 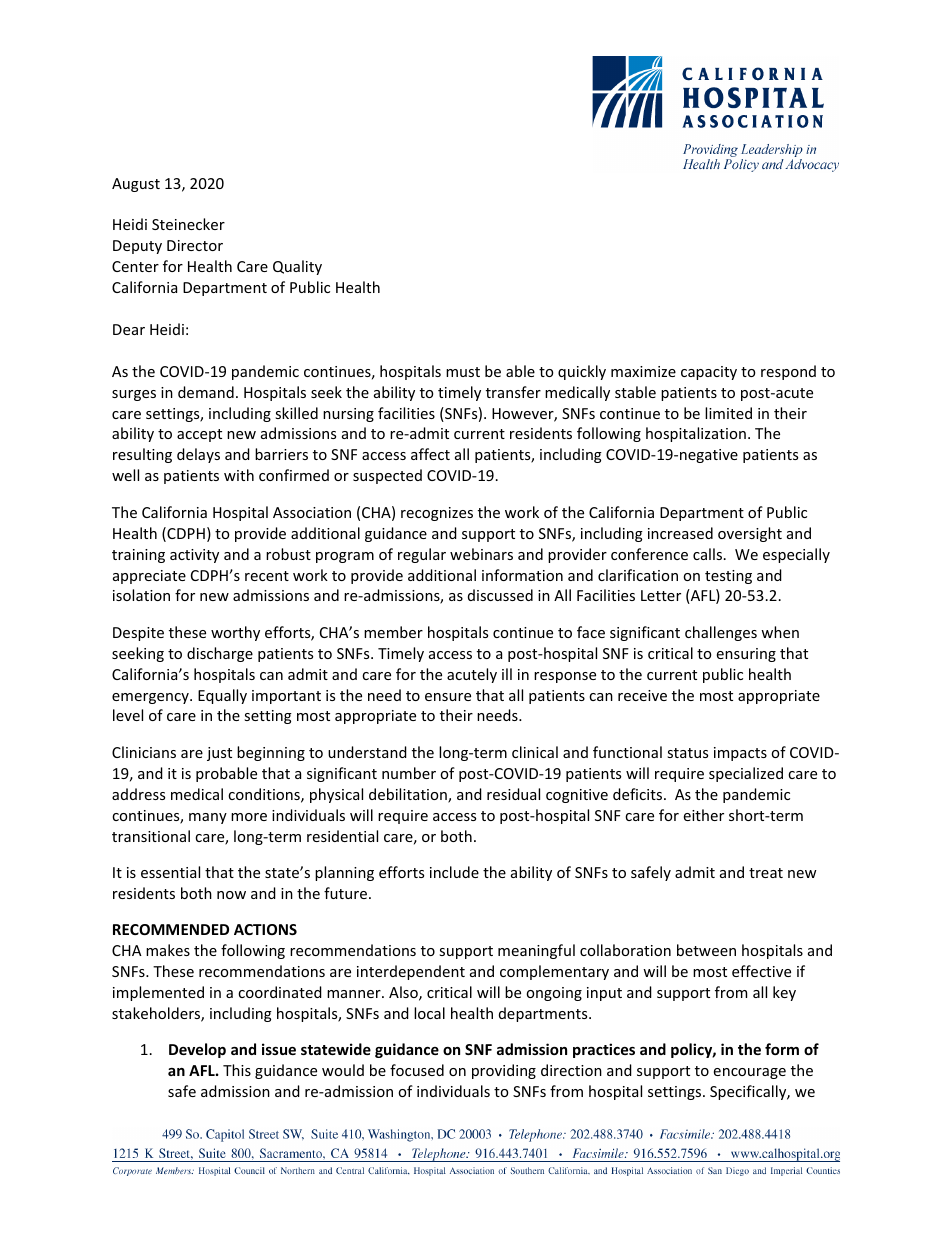 I want to click on Director, so click(x=195, y=245).
